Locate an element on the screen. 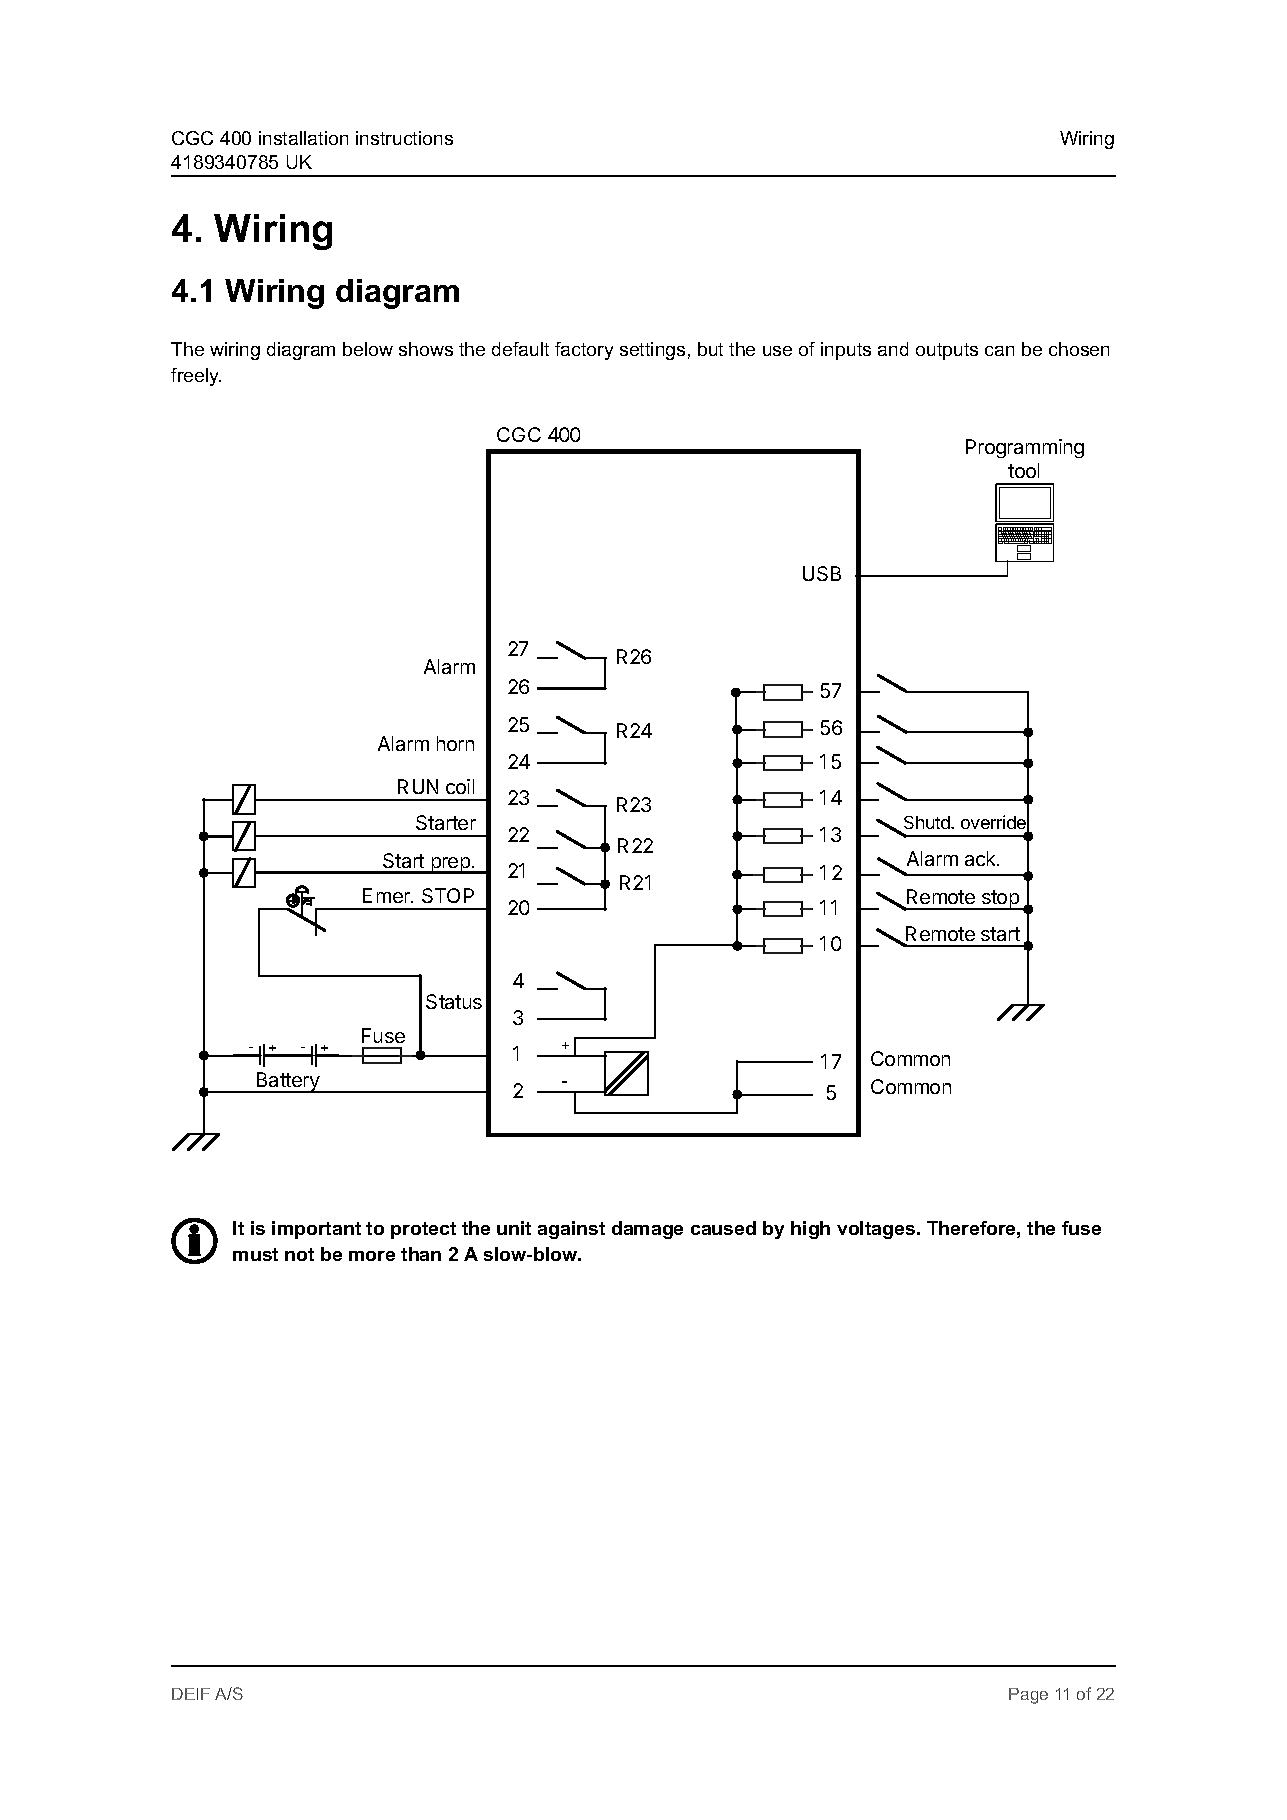 The width and height of the screenshot is (1287, 1820). not is located at coordinates (299, 1254).
